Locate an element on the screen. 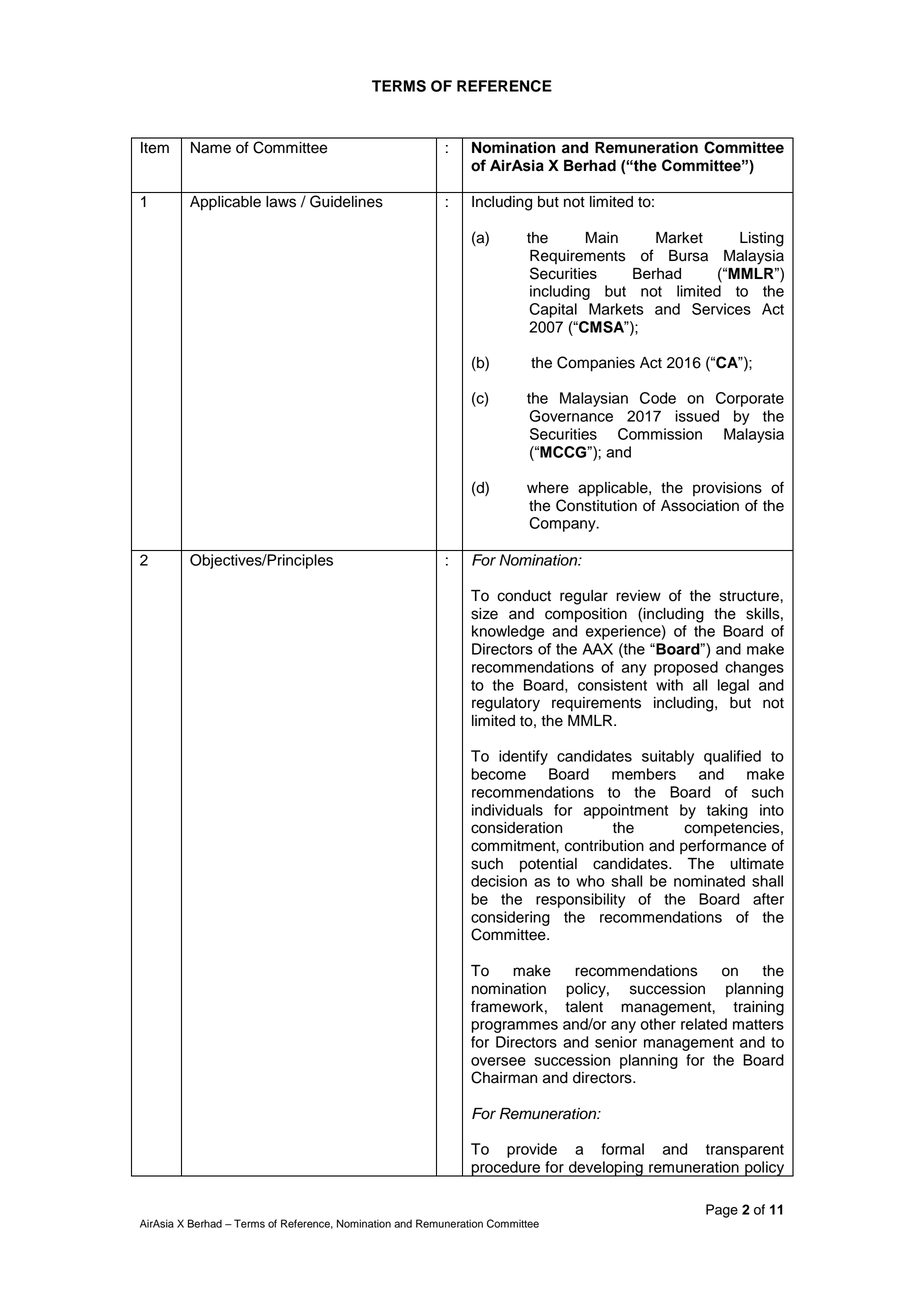  Guidelines is located at coordinates (346, 201).
